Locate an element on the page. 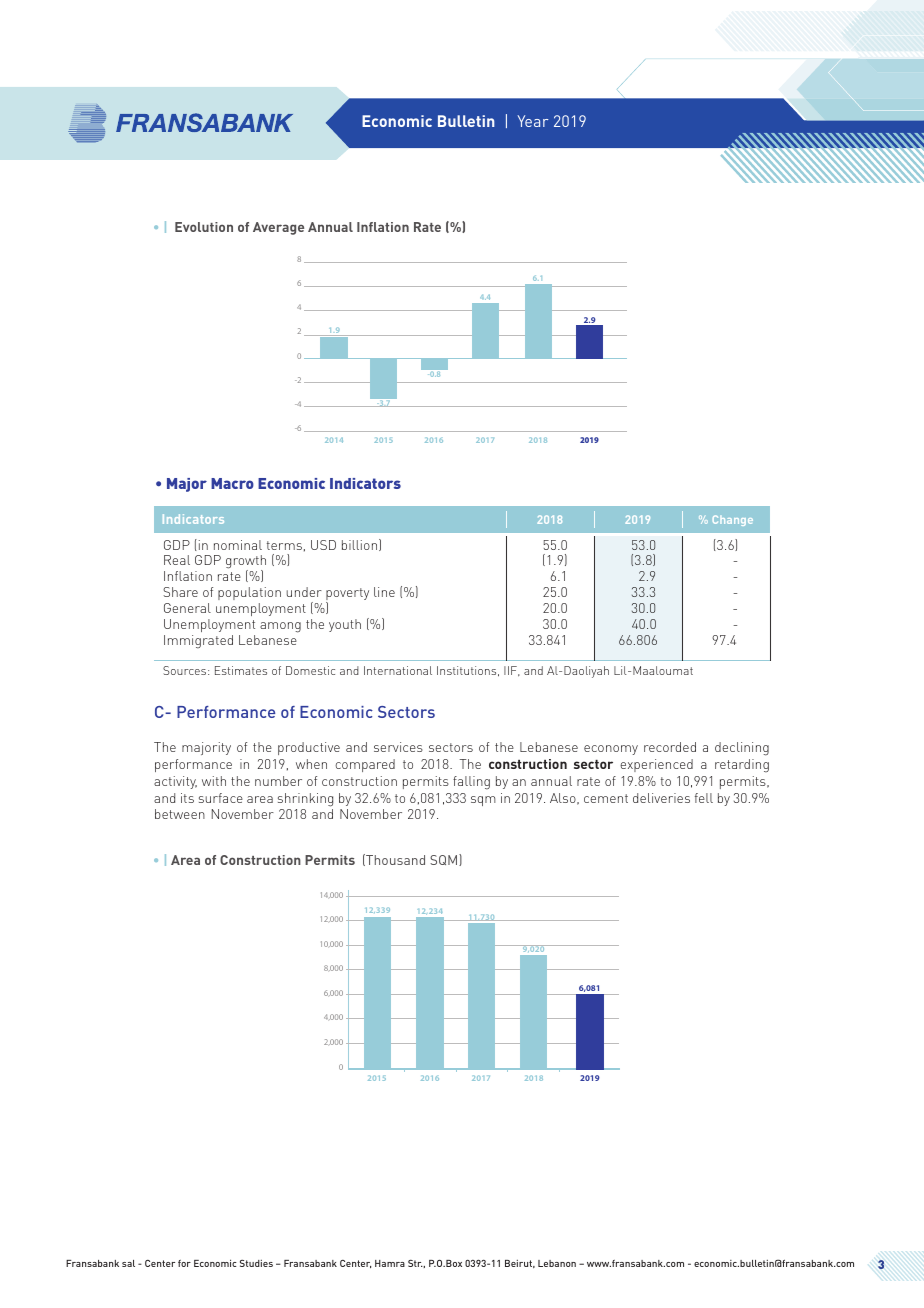  surface is located at coordinates (221, 798).
